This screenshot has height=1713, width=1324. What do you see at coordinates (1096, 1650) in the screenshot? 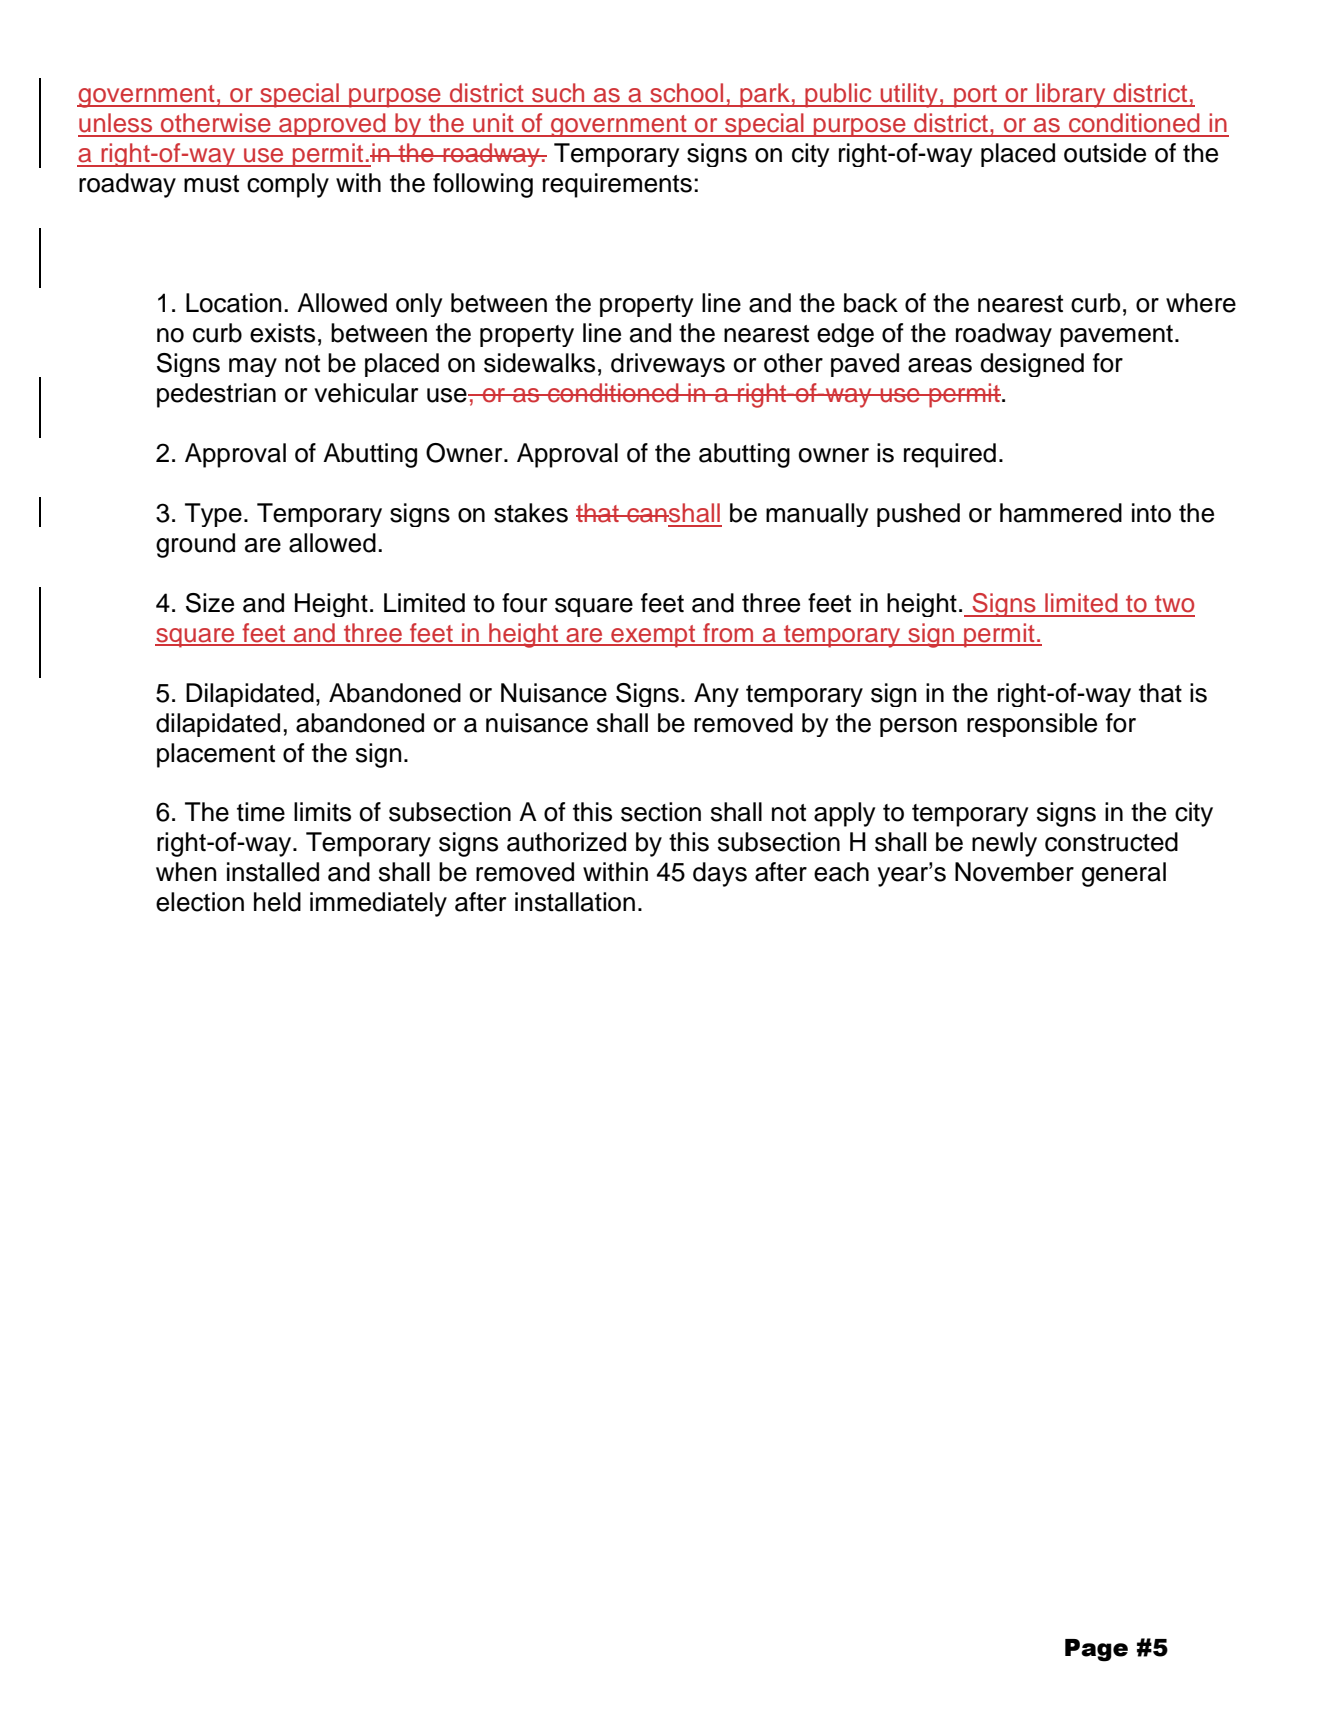
I see `Page` at bounding box center [1096, 1650].
